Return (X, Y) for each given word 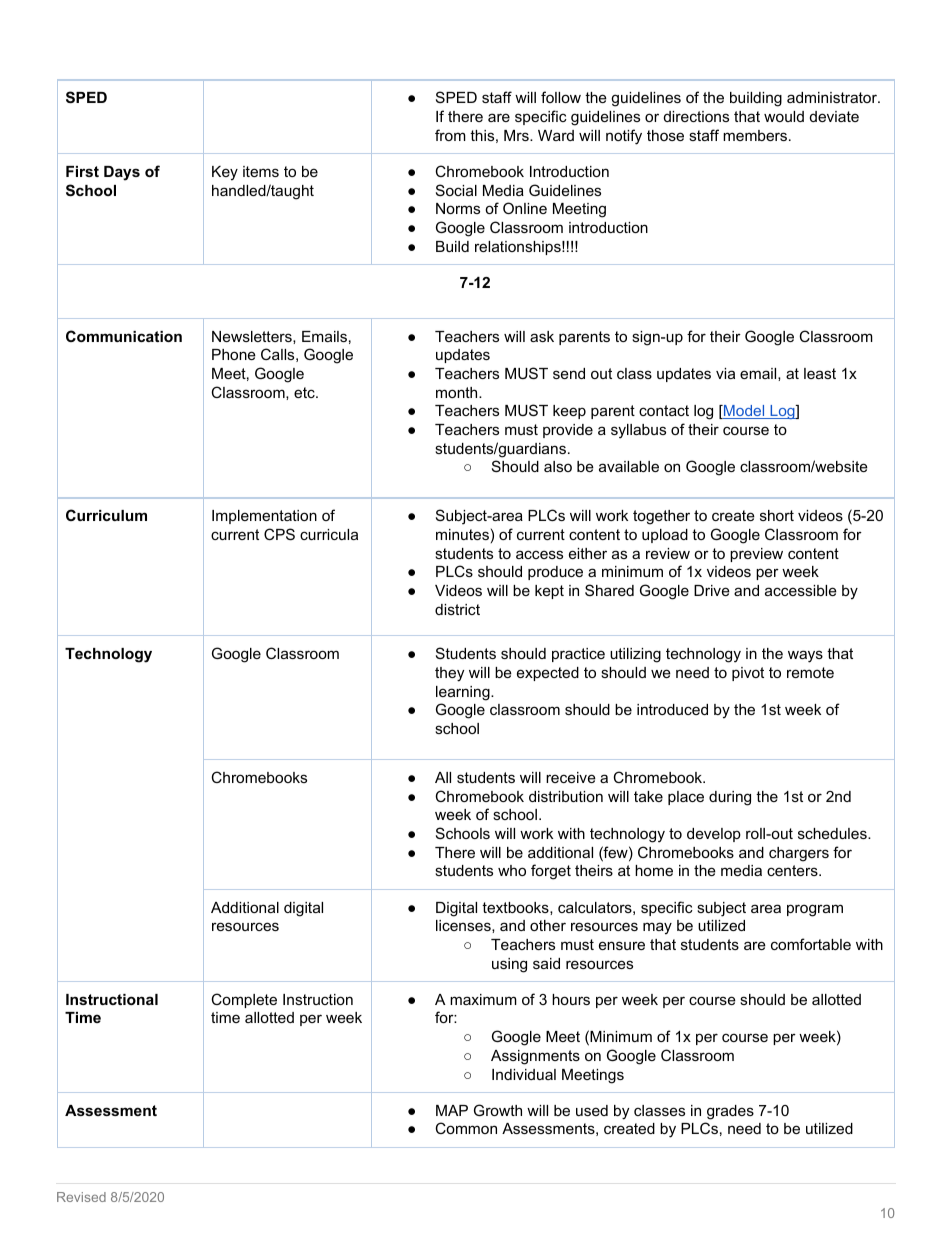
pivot (748, 674)
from (450, 135)
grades (730, 1112)
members (756, 135)
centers (793, 870)
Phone (234, 354)
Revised (81, 1197)
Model (744, 412)
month (458, 392)
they (449, 674)
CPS (279, 534)
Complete (244, 1000)
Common (466, 1128)
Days (122, 173)
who (512, 870)
